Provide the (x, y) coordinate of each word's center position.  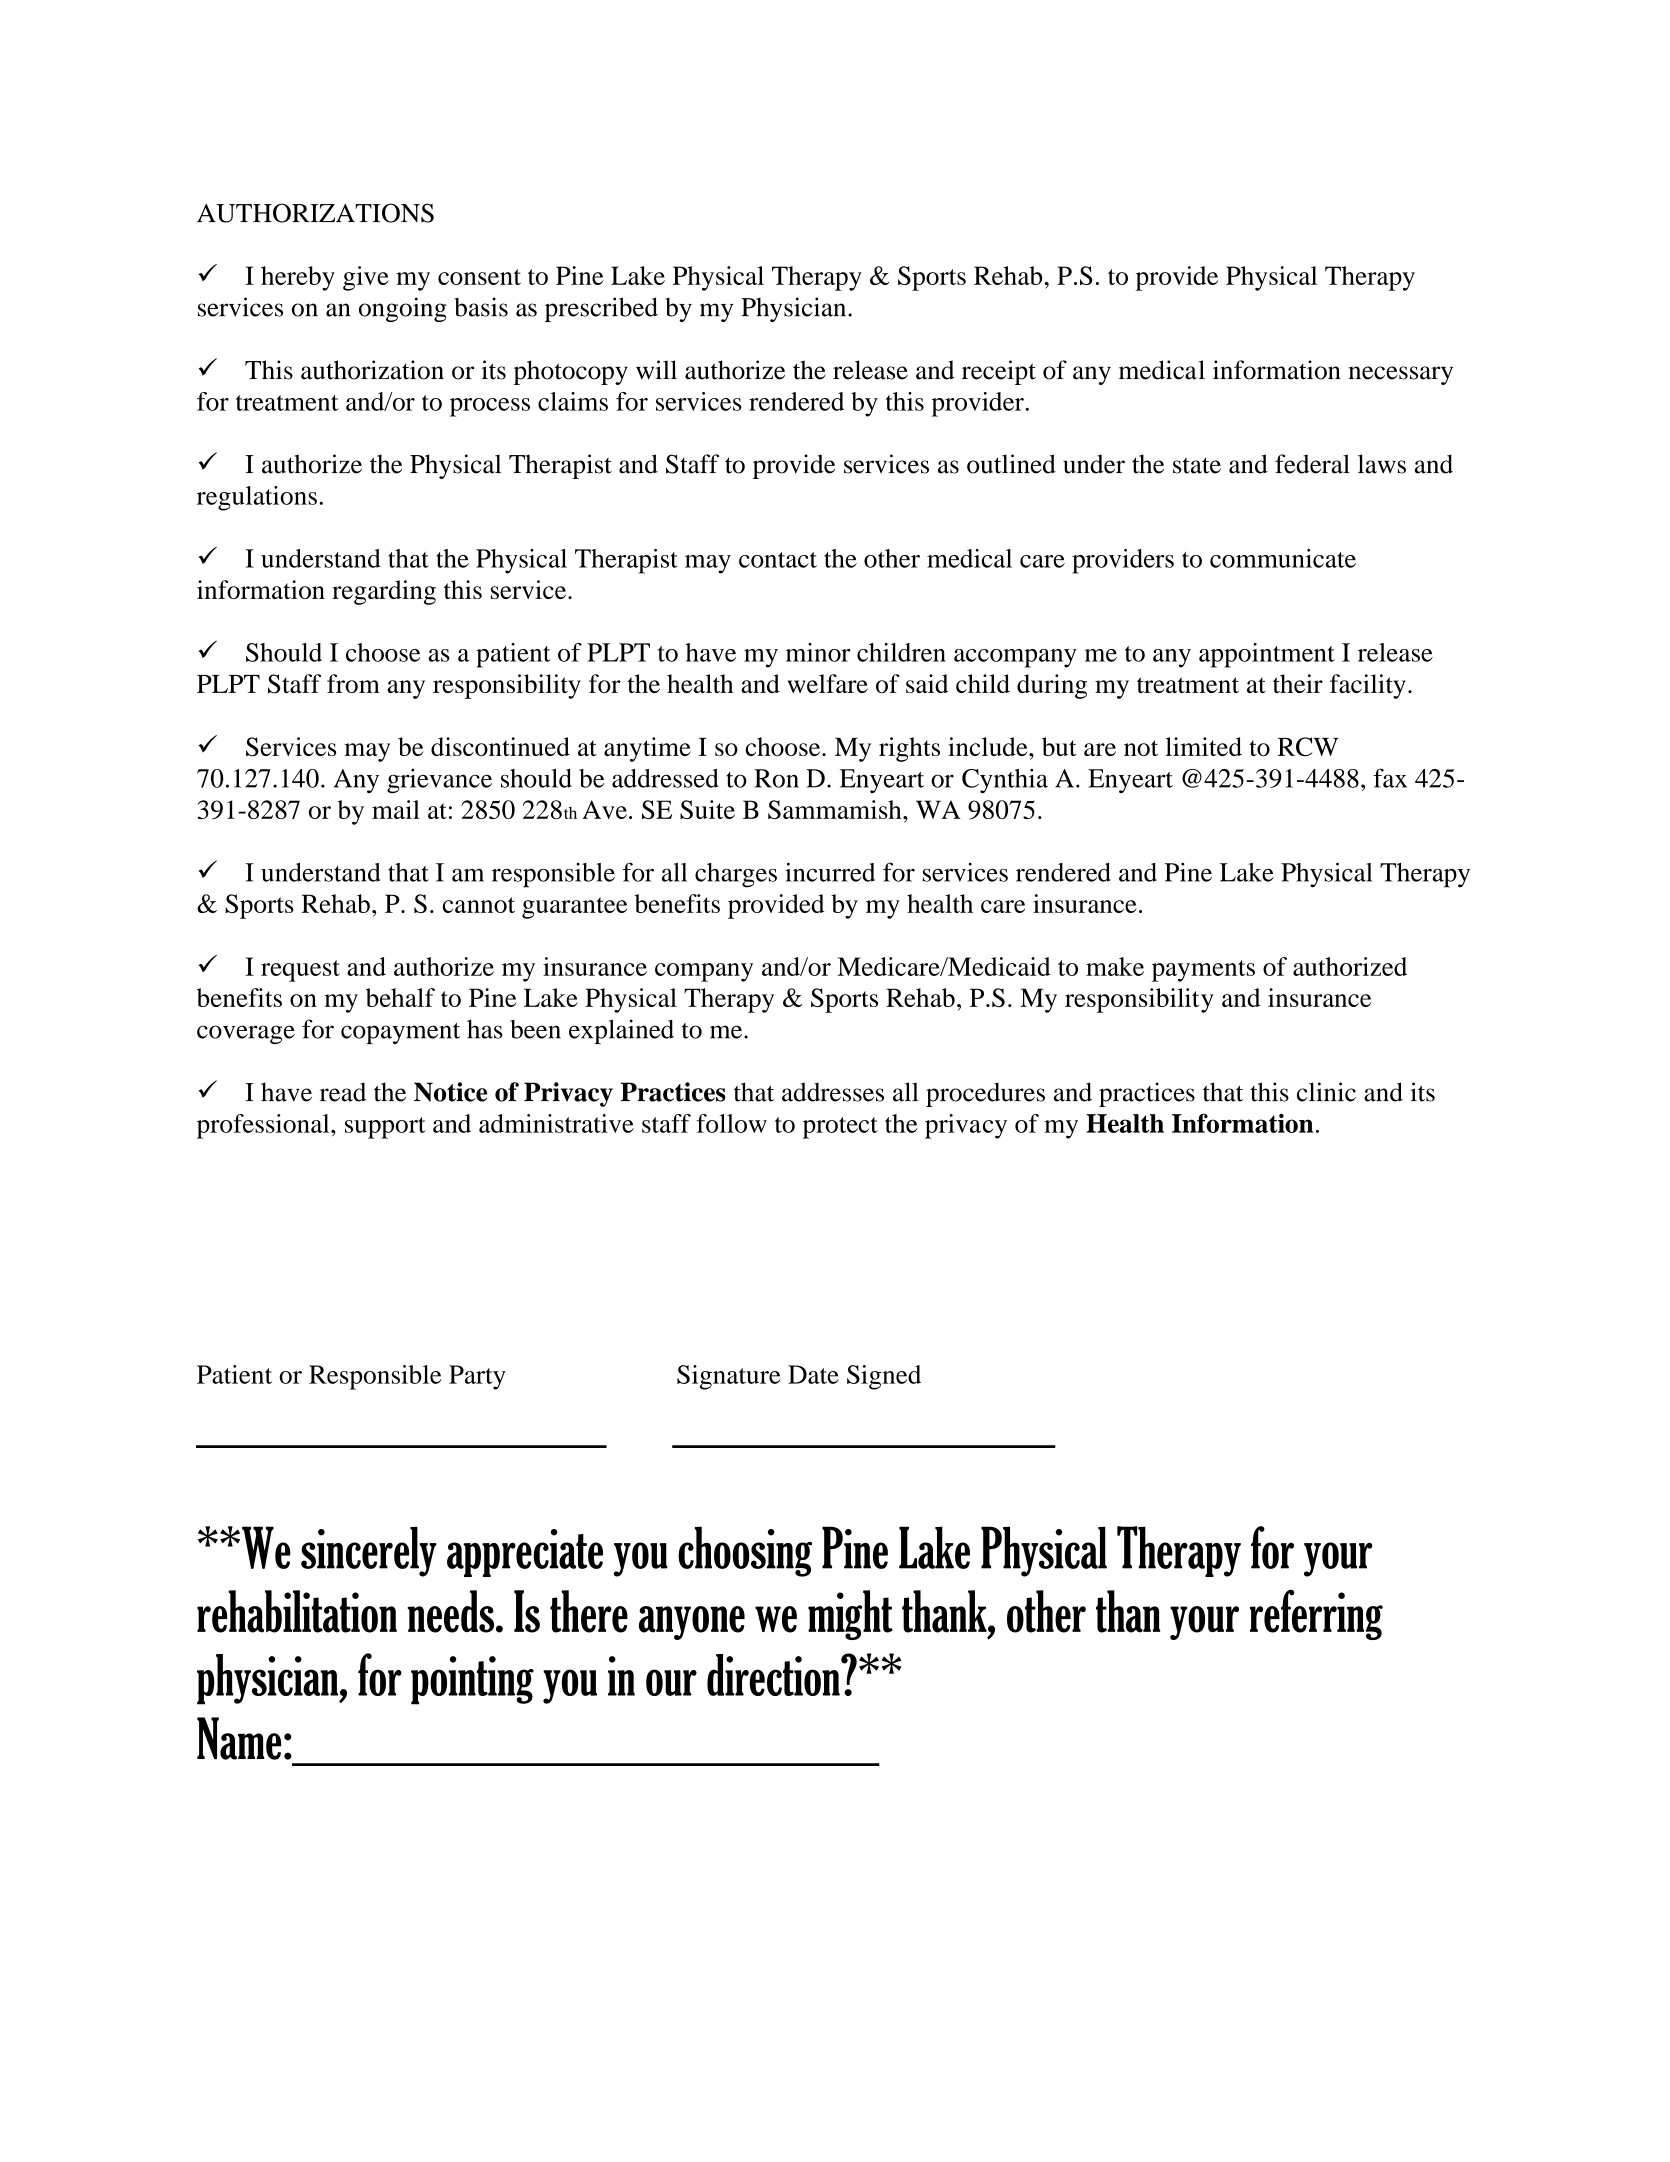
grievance (439, 781)
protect (840, 1128)
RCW (1308, 747)
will (656, 370)
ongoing (403, 309)
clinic (1326, 1092)
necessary (1401, 375)
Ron (776, 778)
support (385, 1128)
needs (452, 1611)
